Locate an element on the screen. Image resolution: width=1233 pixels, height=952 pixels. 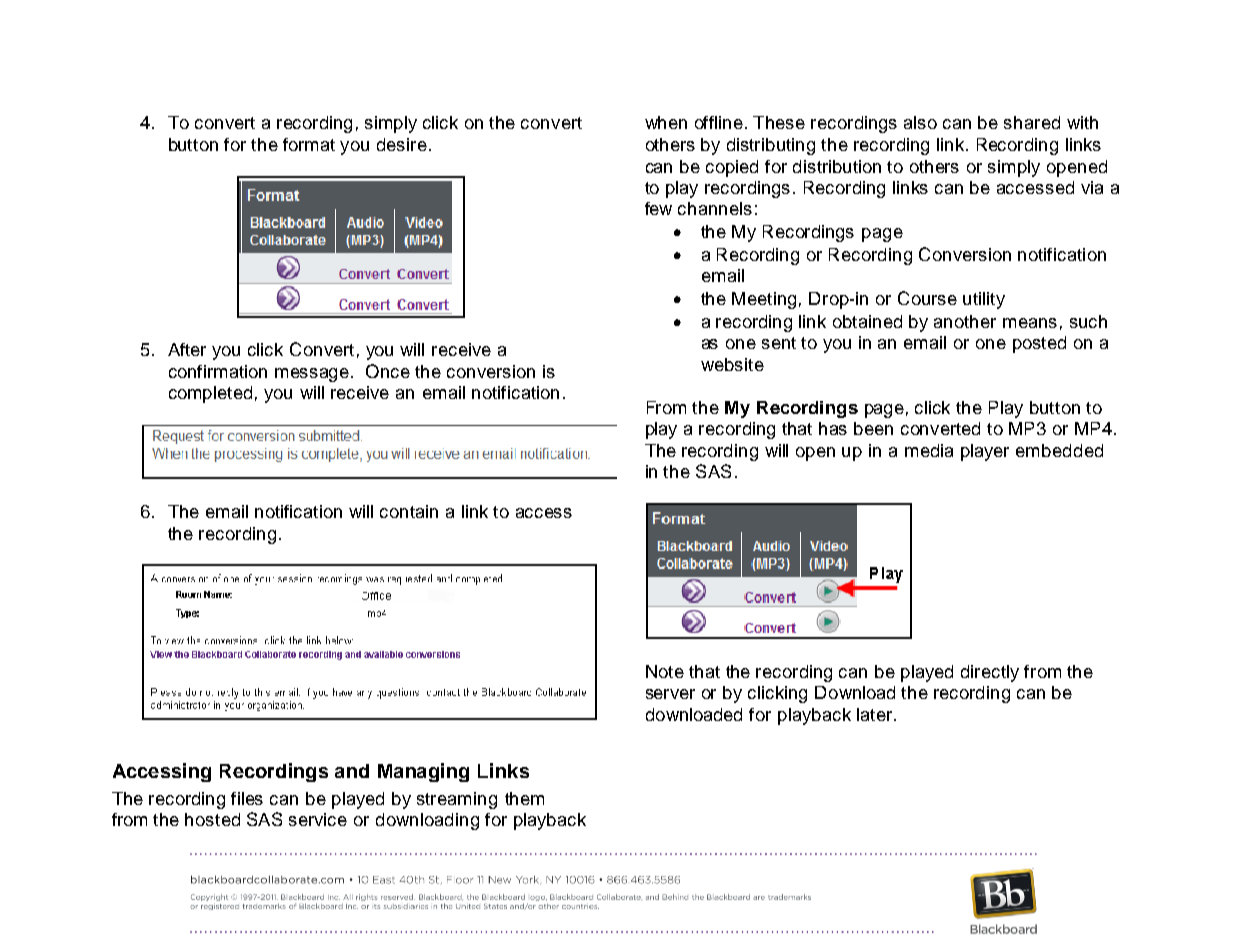
when is located at coordinates (666, 122).
